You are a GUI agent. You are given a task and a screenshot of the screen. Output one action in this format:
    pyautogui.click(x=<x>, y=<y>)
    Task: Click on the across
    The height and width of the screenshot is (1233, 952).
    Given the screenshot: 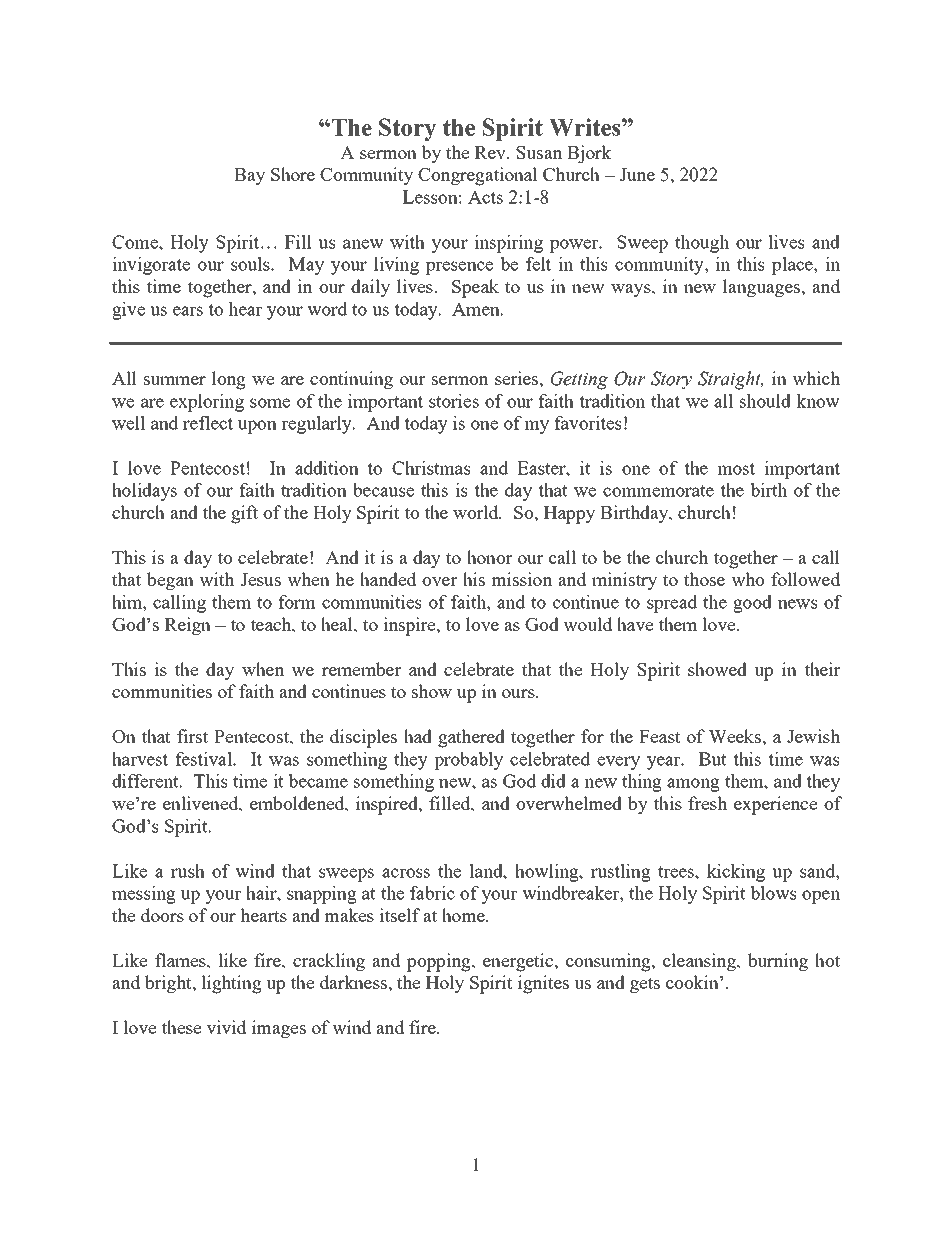 What is the action you would take?
    pyautogui.click(x=406, y=873)
